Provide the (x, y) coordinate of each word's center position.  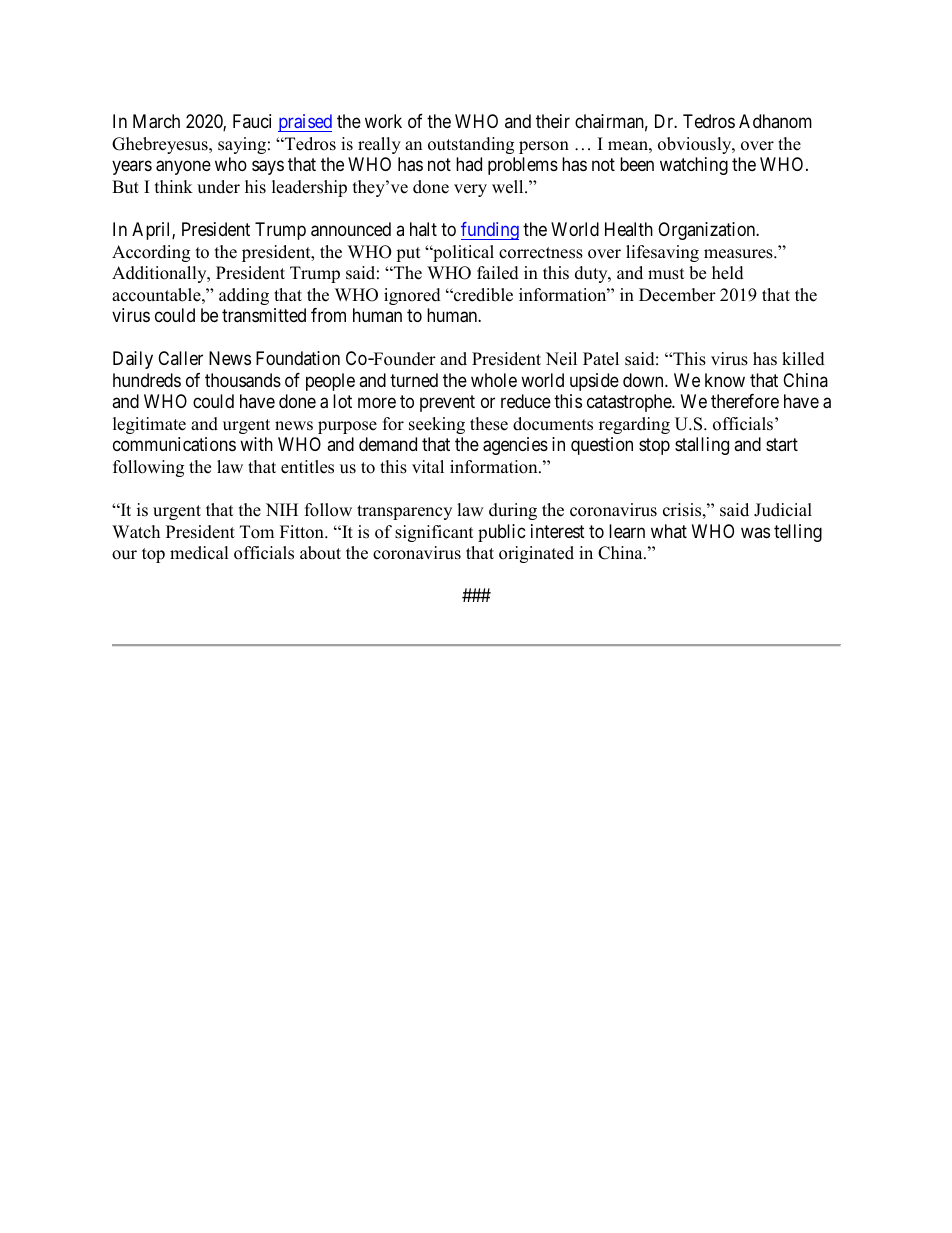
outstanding (471, 145)
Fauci (252, 121)
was (755, 532)
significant (434, 533)
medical (199, 553)
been (637, 164)
